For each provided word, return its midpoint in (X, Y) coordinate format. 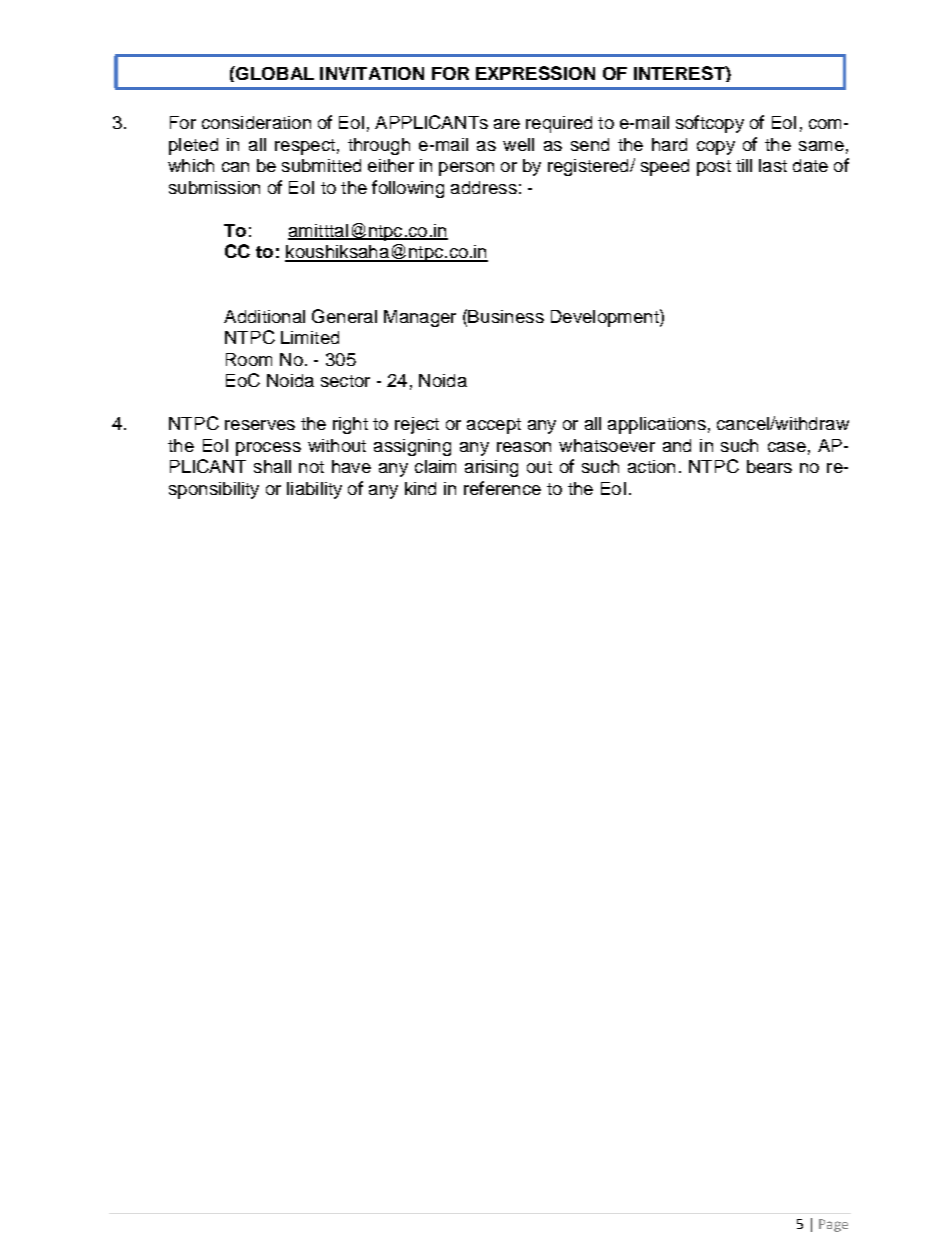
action (651, 466)
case (787, 447)
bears (769, 466)
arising (491, 468)
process (268, 449)
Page (833, 1225)
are (507, 124)
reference (502, 488)
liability (314, 490)
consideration (256, 122)
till (744, 165)
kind (420, 488)
